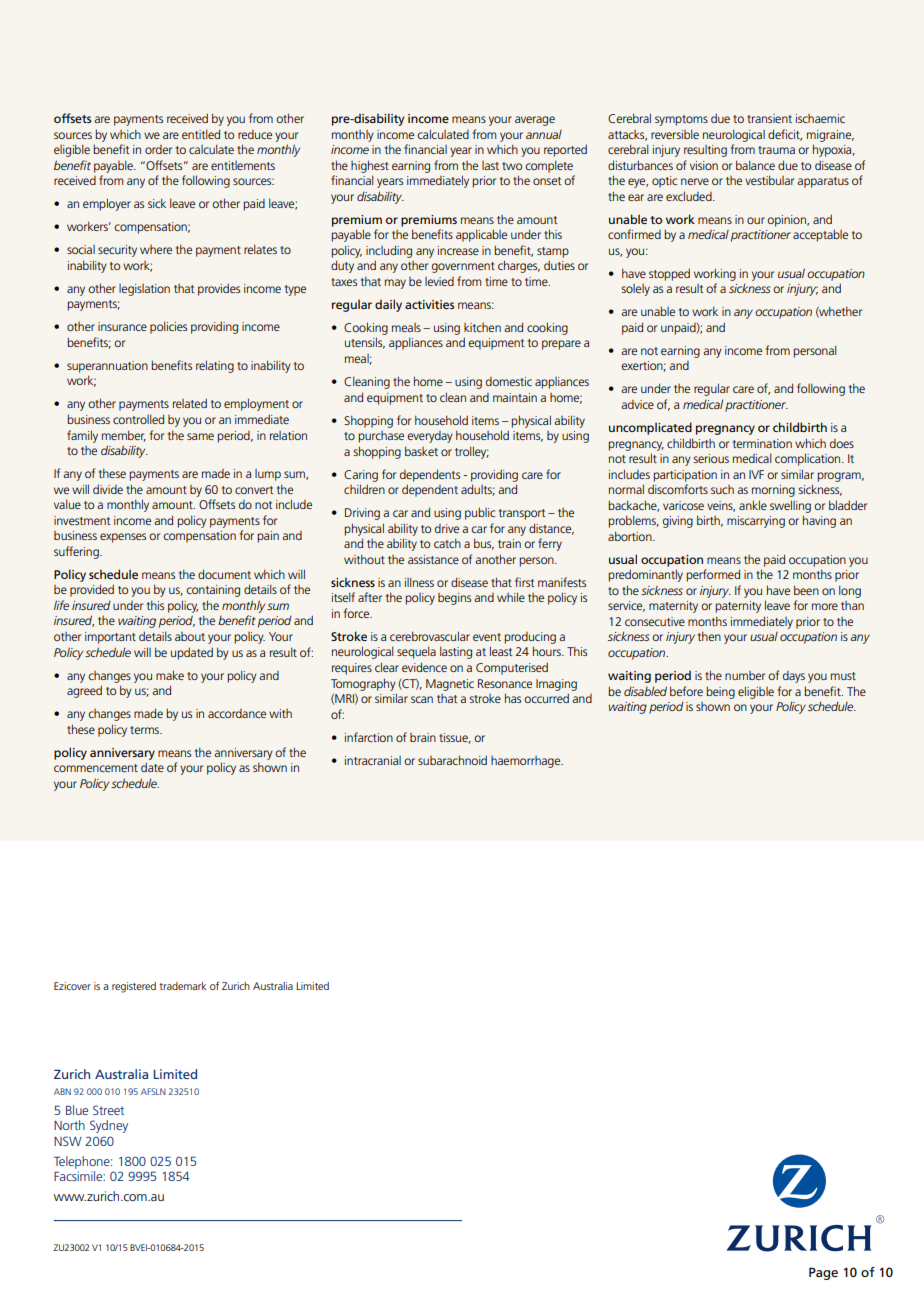 The height and width of the screenshot is (1308, 924). Describe the element at coordinates (68, 1141) in the screenshot. I see `NSW` at that location.
